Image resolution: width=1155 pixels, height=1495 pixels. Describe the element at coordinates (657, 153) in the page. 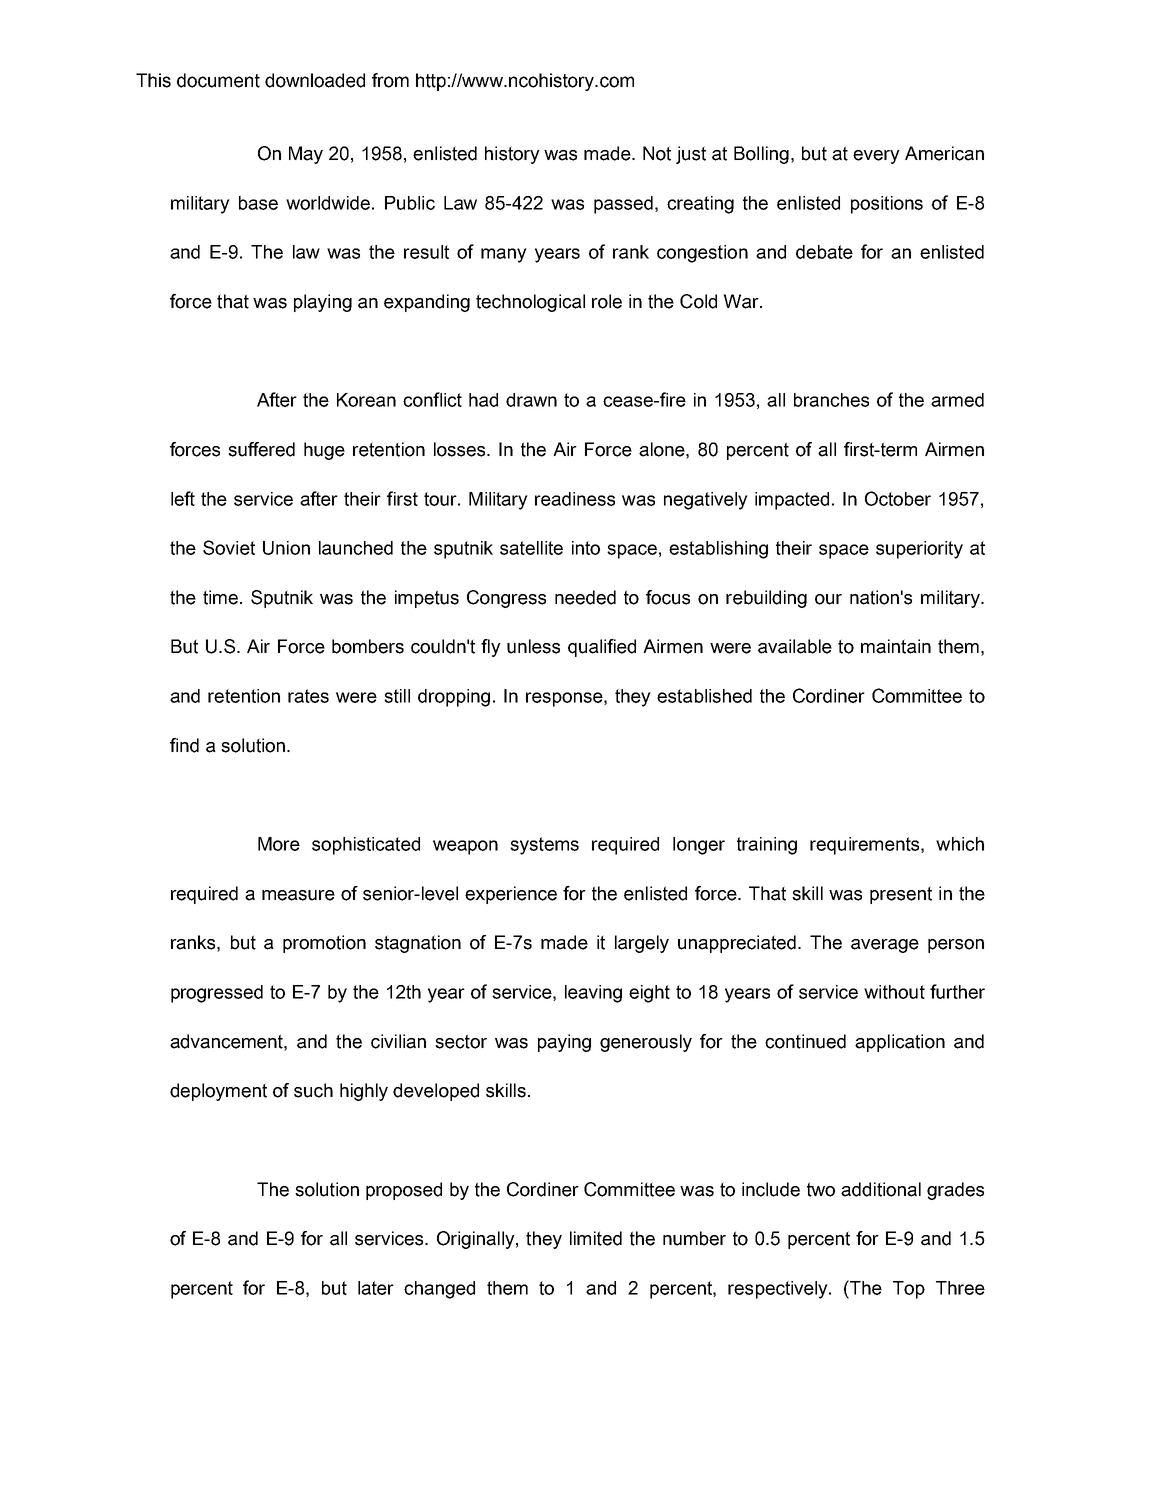

I see `Not` at that location.
